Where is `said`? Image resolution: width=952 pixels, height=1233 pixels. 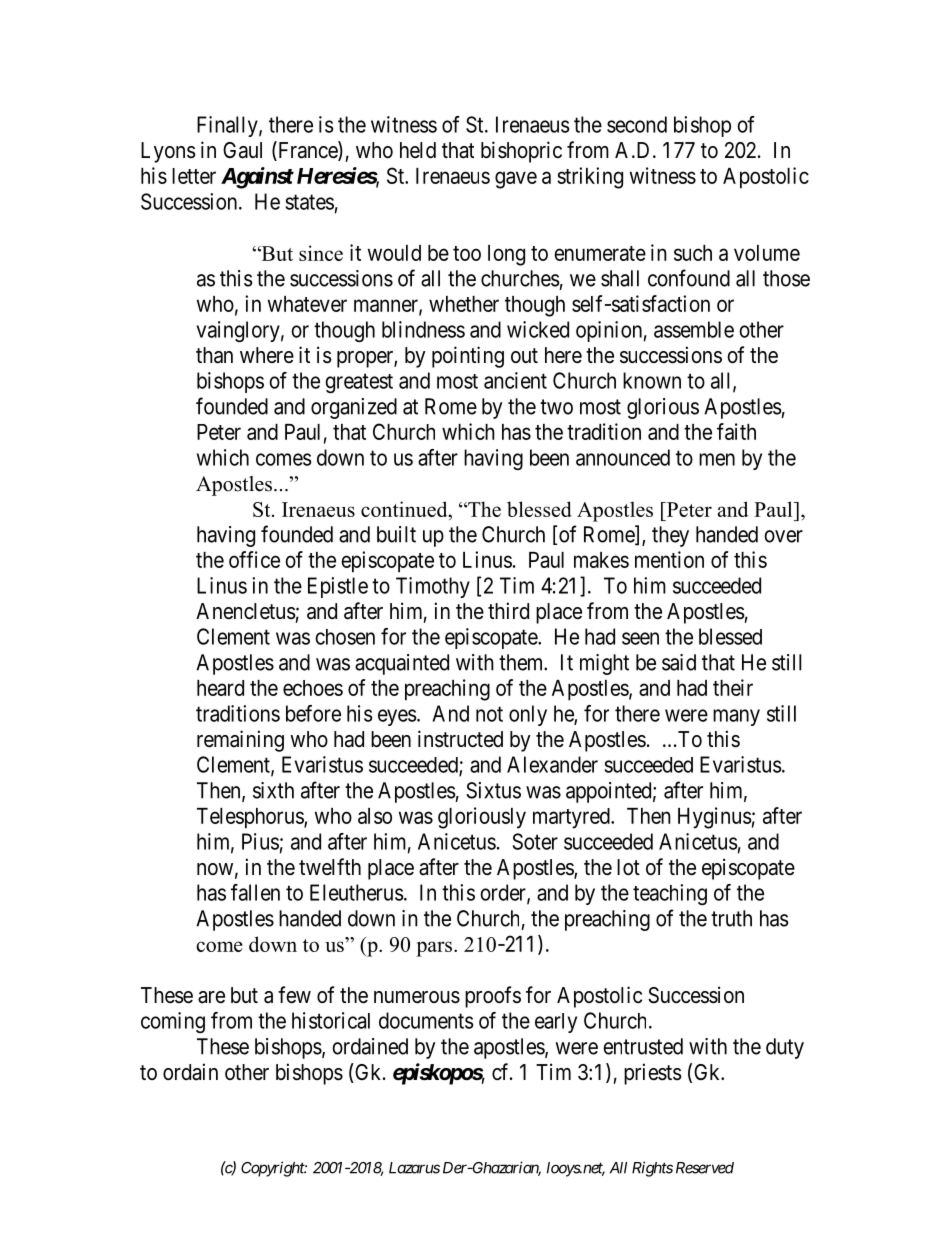
said is located at coordinates (679, 662).
